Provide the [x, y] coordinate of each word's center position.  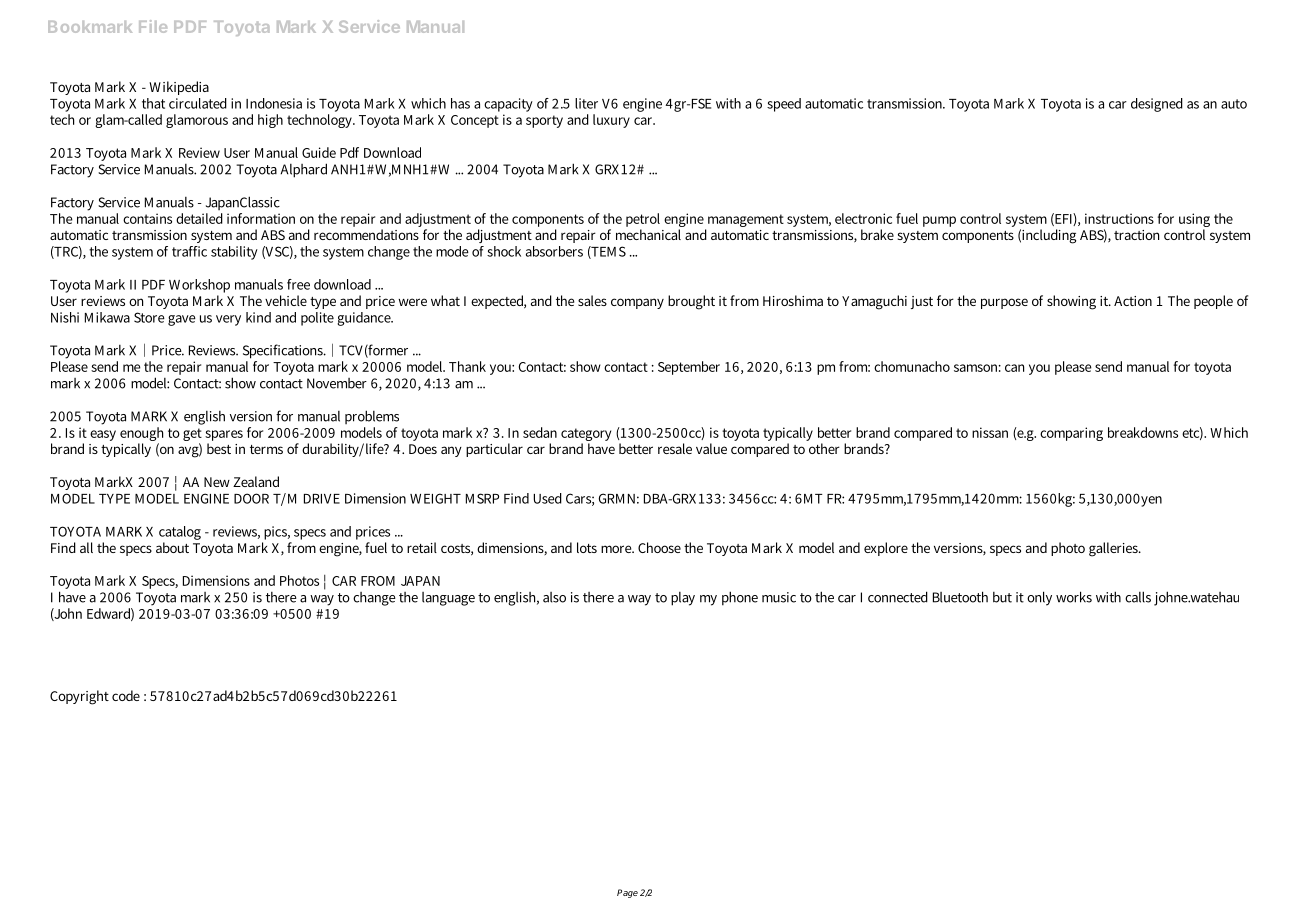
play [683, 599]
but [1002, 597]
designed [1157, 105]
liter [586, 103]
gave [182, 320]
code [126, 695]
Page [627, 893]
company [637, 303]
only [1039, 598]
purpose [1004, 303]
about [172, 547]
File [153, 26]
